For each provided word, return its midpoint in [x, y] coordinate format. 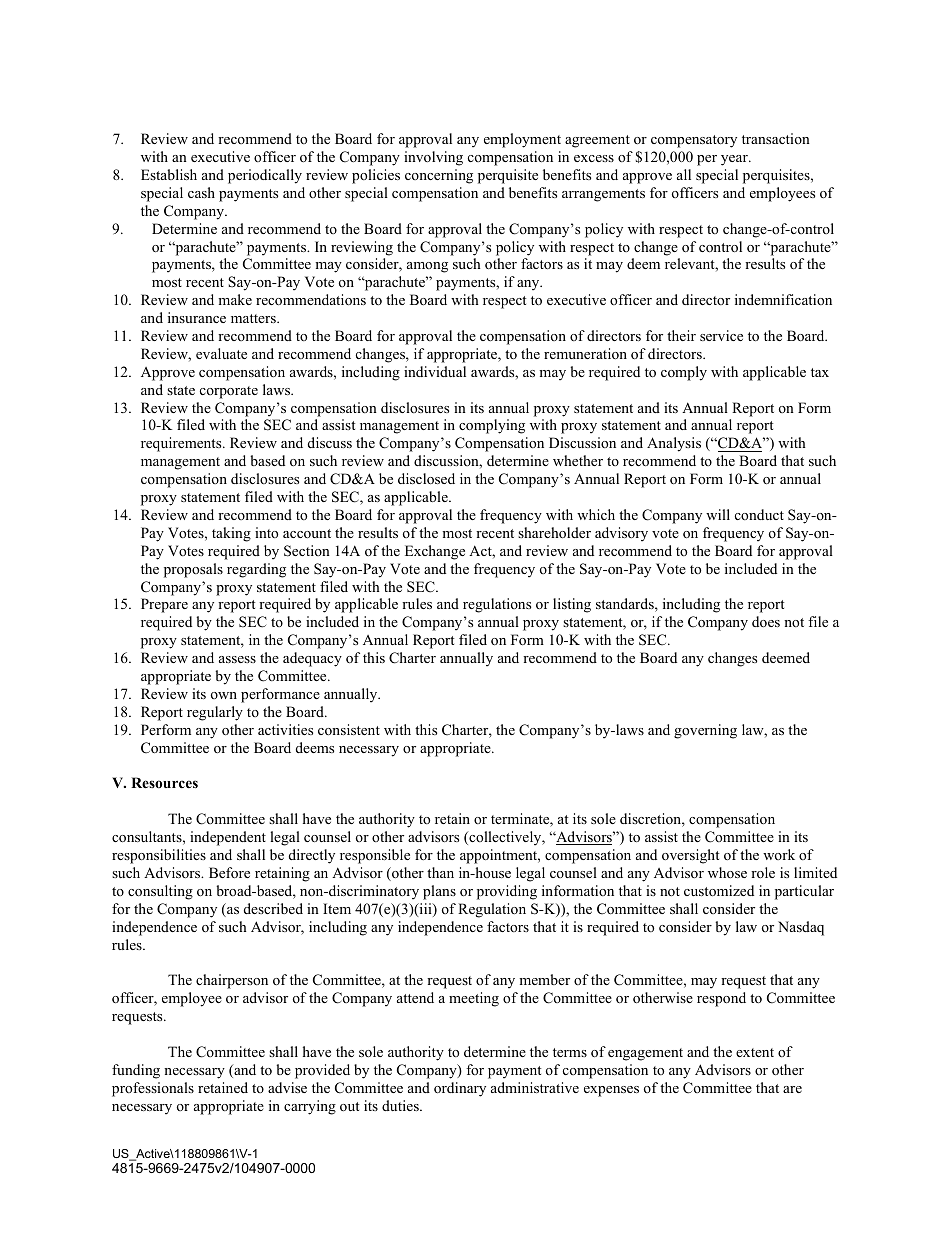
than [440, 872]
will [718, 514]
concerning [439, 176]
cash [201, 192]
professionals [153, 1089]
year [735, 160]
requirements [182, 444]
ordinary [460, 1089]
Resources [164, 782]
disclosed [426, 478]
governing [705, 731]
